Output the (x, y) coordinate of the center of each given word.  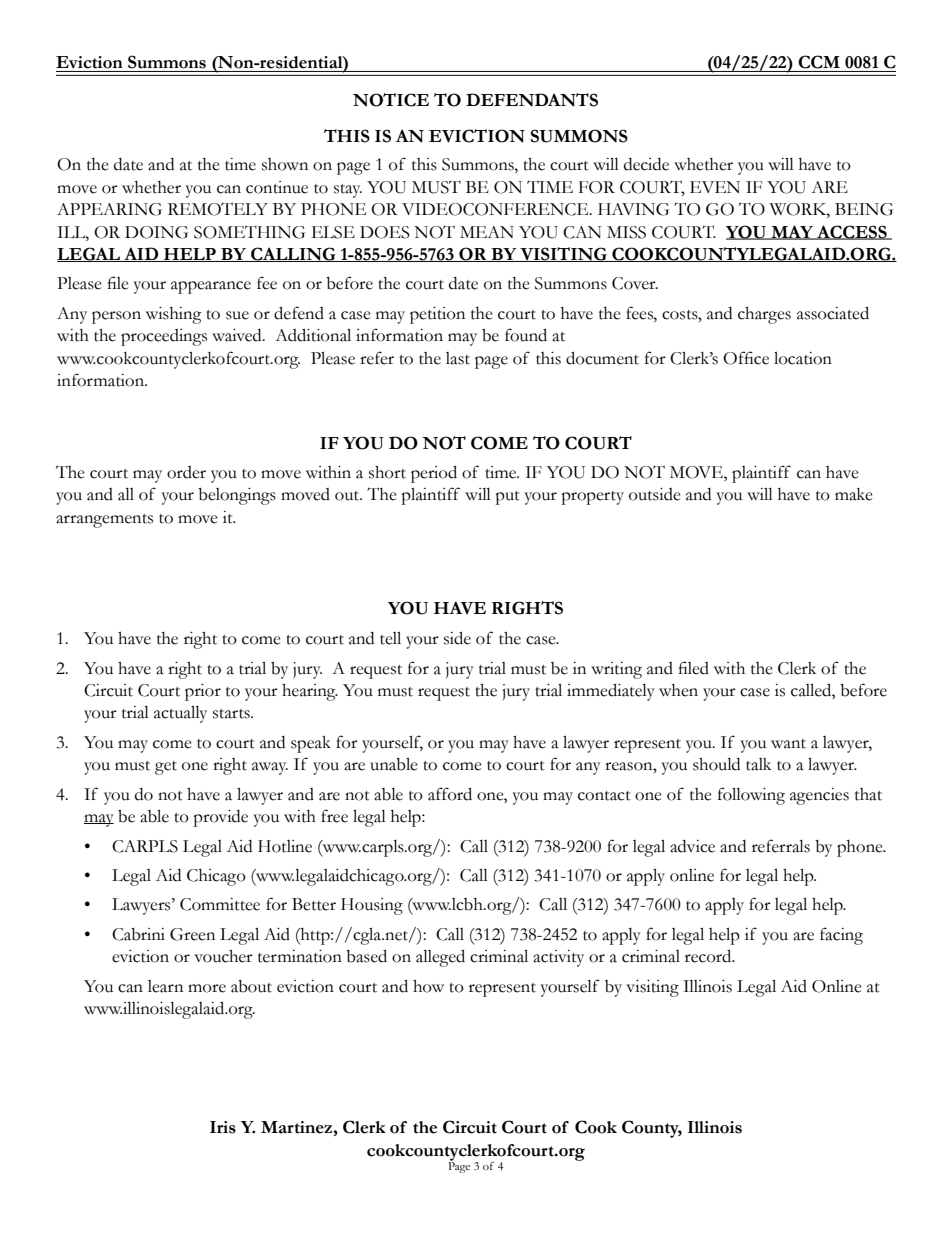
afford (450, 794)
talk (758, 764)
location (803, 358)
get (166, 768)
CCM (819, 62)
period (434, 474)
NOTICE (391, 100)
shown (285, 164)
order (186, 472)
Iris (223, 1127)
